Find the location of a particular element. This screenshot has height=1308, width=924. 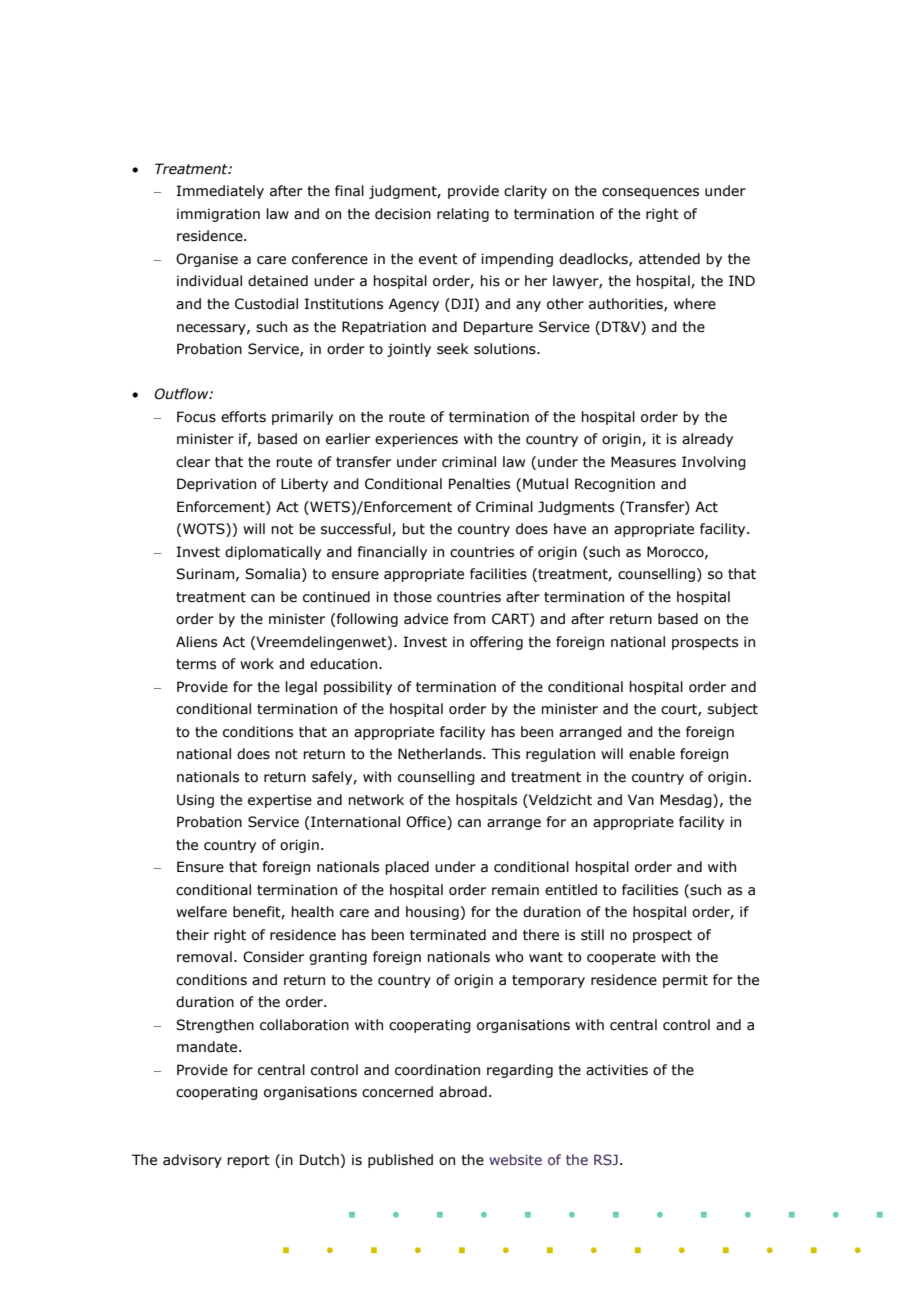

but is located at coordinates (413, 529).
